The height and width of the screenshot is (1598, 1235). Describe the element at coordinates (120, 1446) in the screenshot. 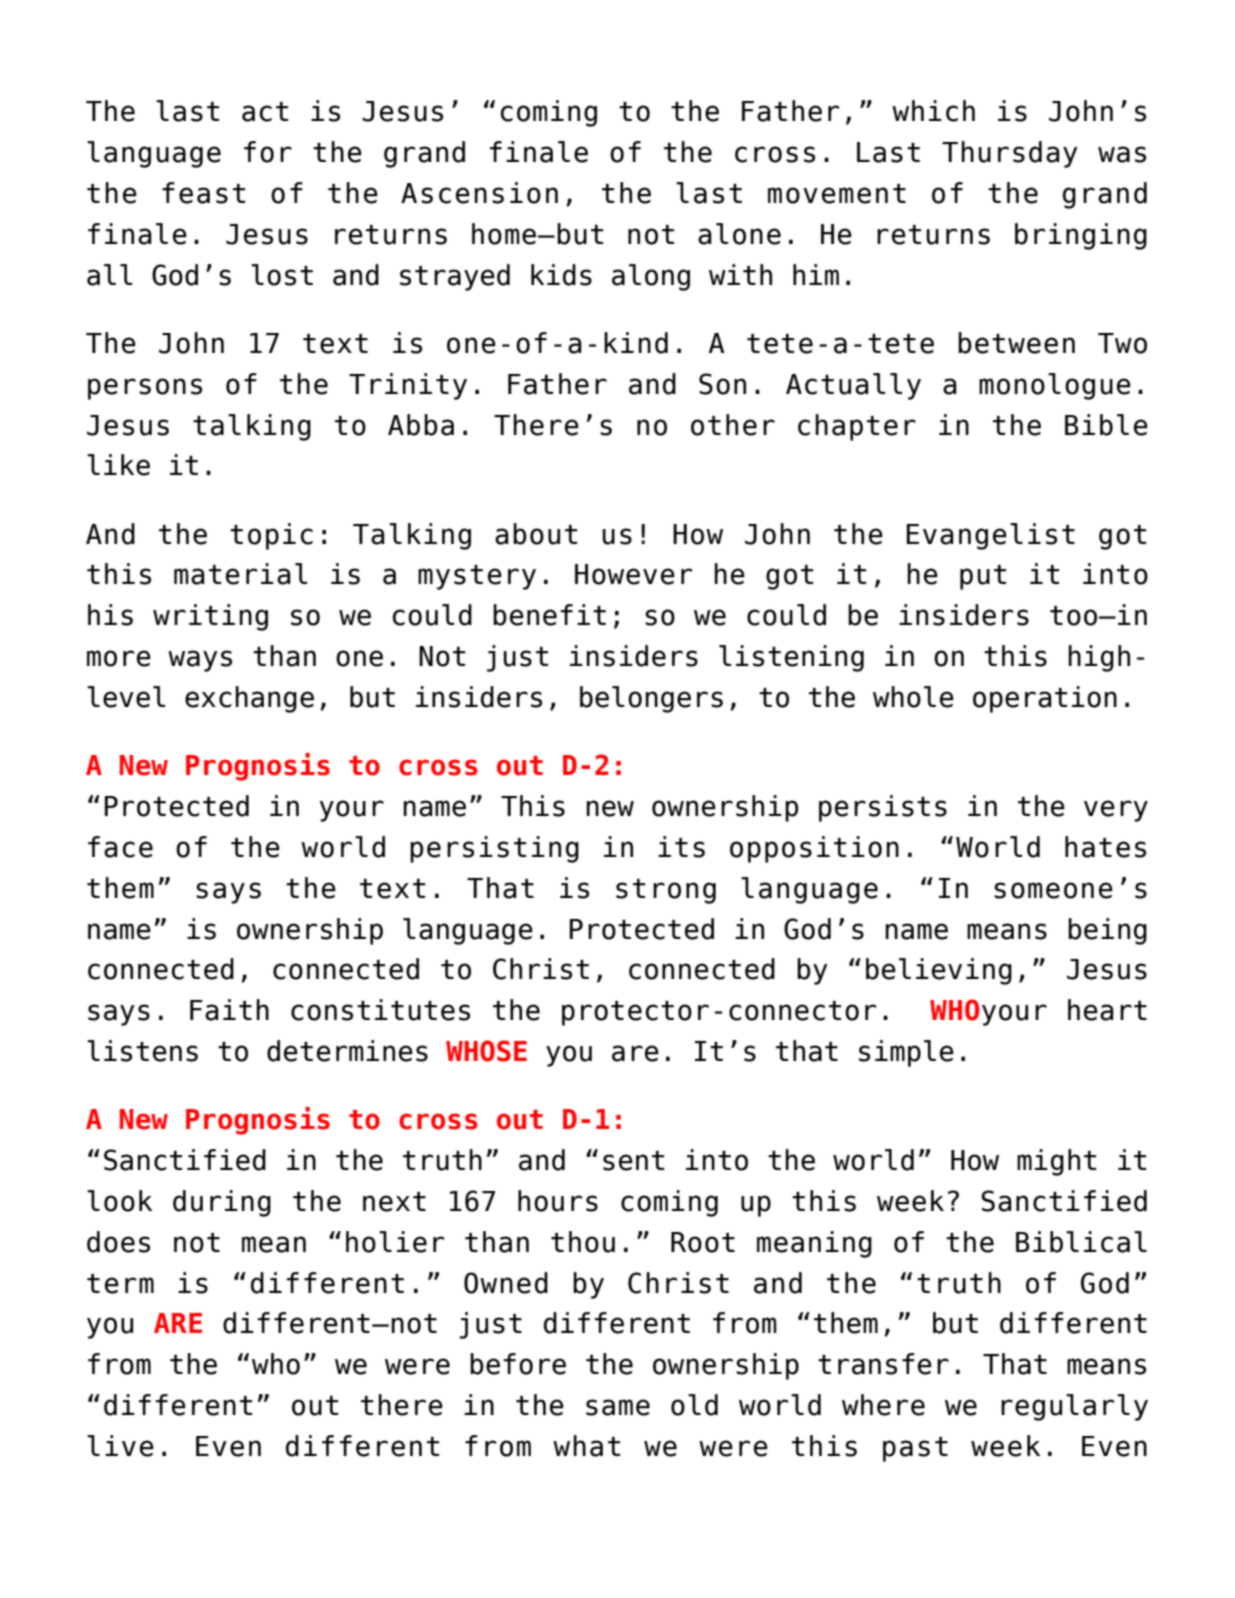

I see `live` at that location.
